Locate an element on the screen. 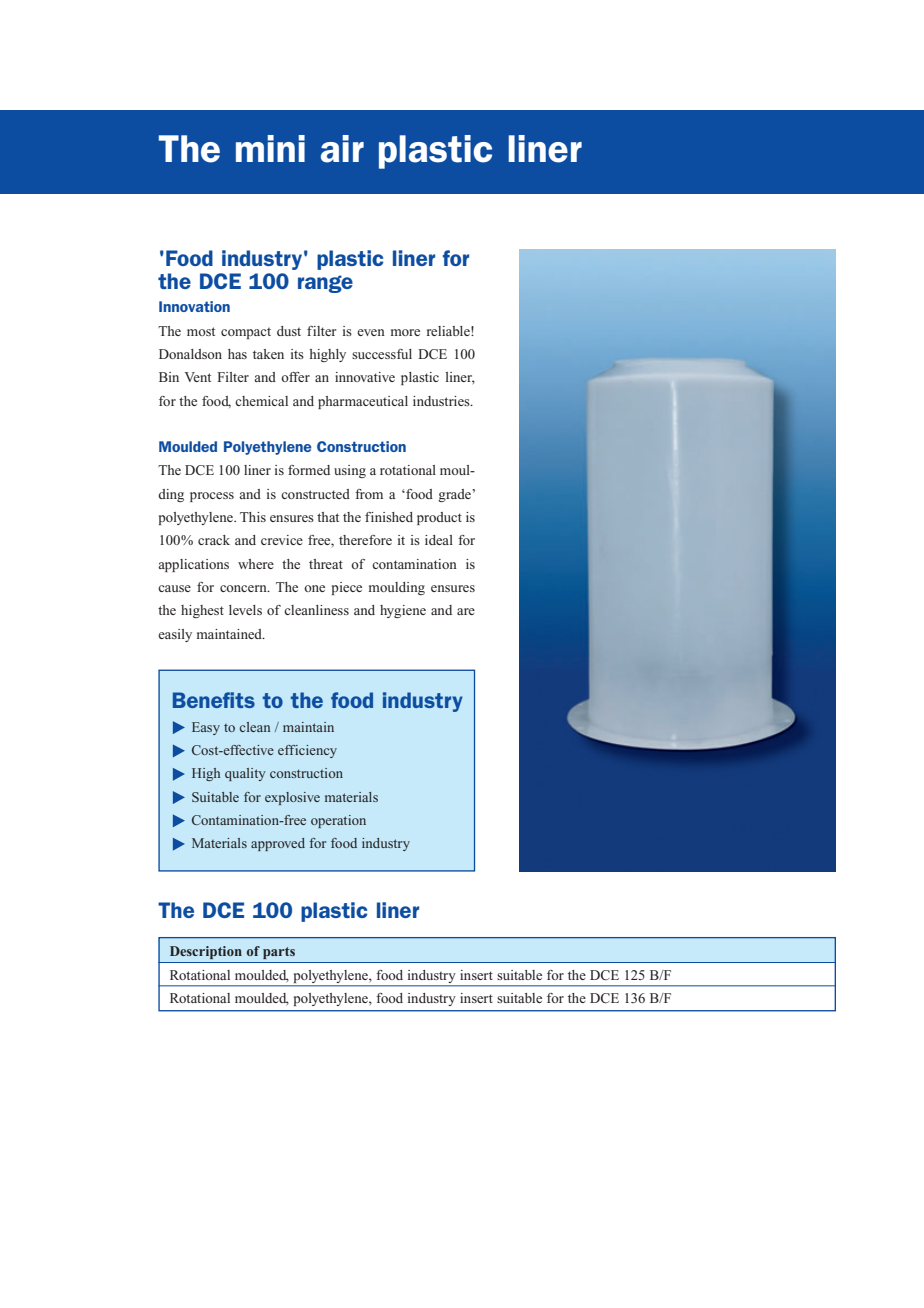 This screenshot has height=1308, width=924. successful is located at coordinates (382, 354).
